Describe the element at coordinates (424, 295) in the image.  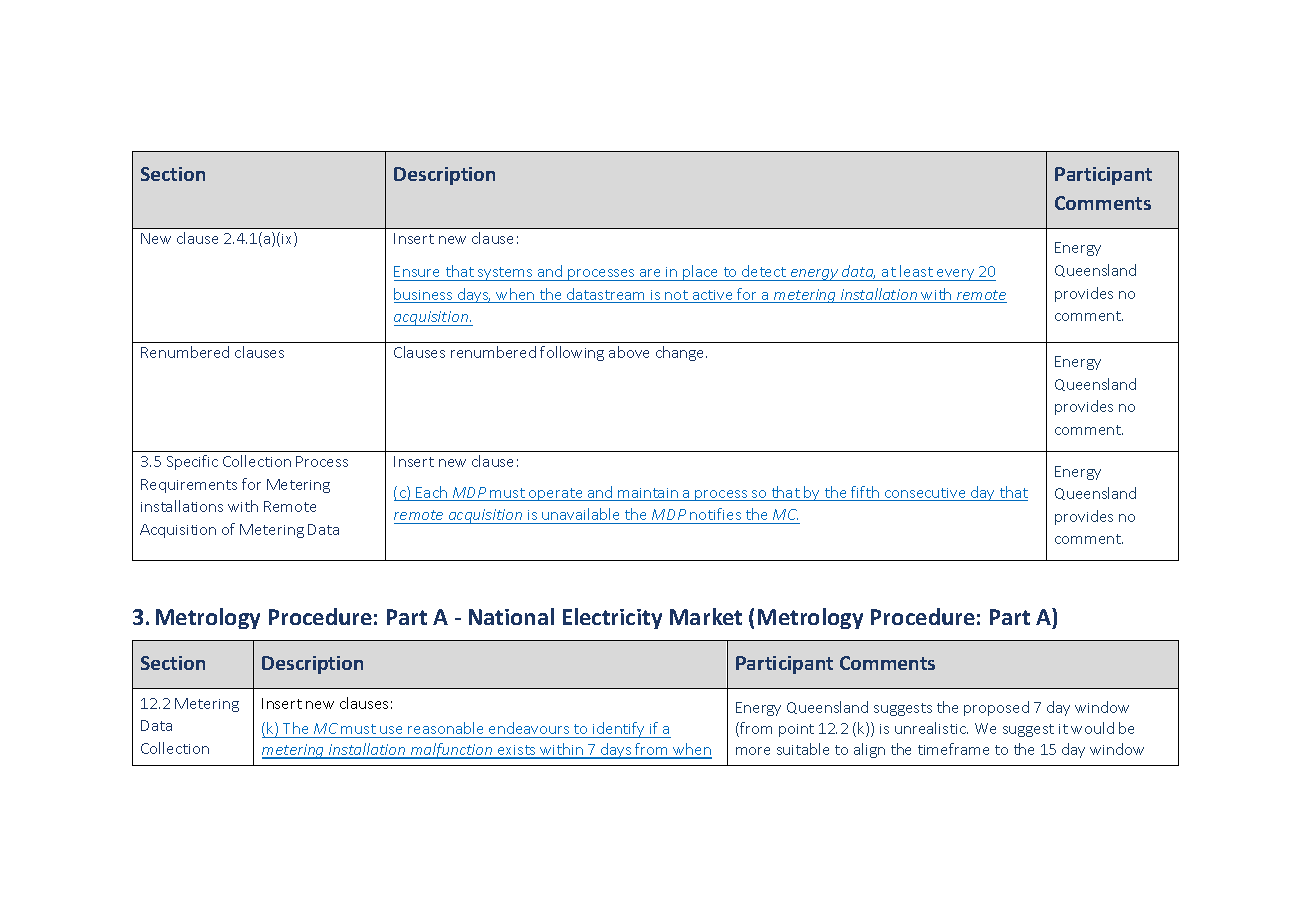
I see `business` at that location.
